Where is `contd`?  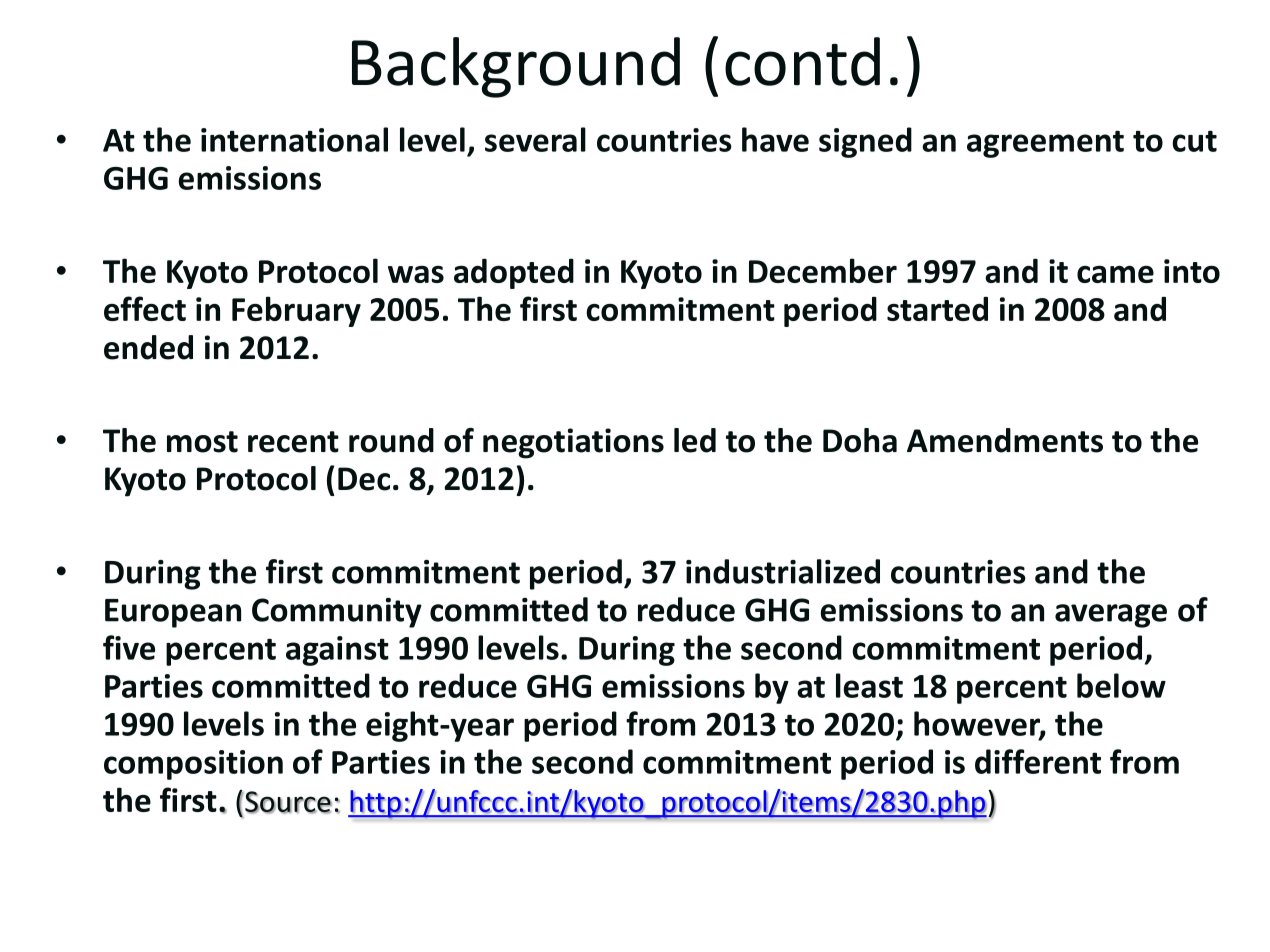
contd is located at coordinates (802, 61).
